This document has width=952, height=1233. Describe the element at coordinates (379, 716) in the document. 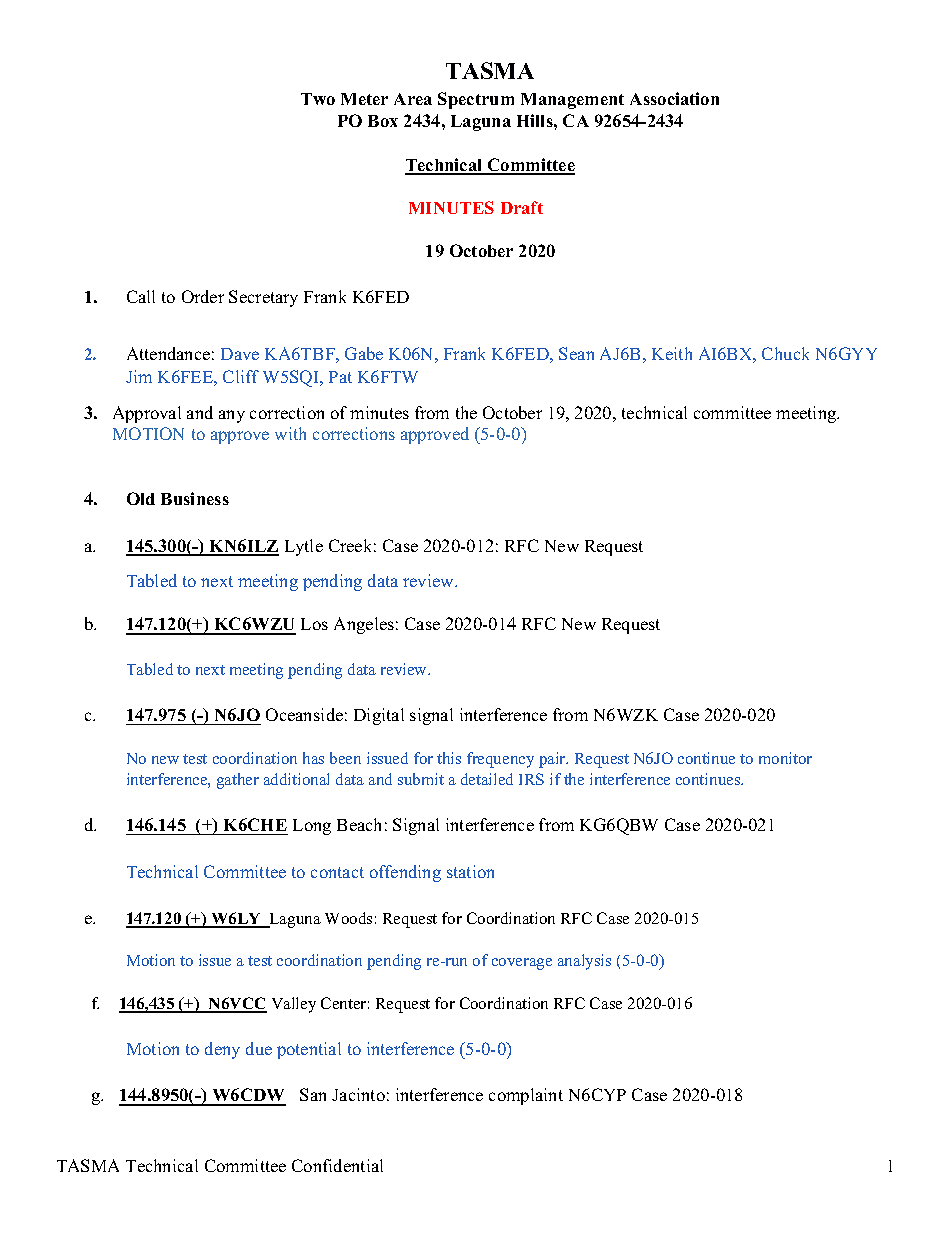

I see `Digital` at that location.
